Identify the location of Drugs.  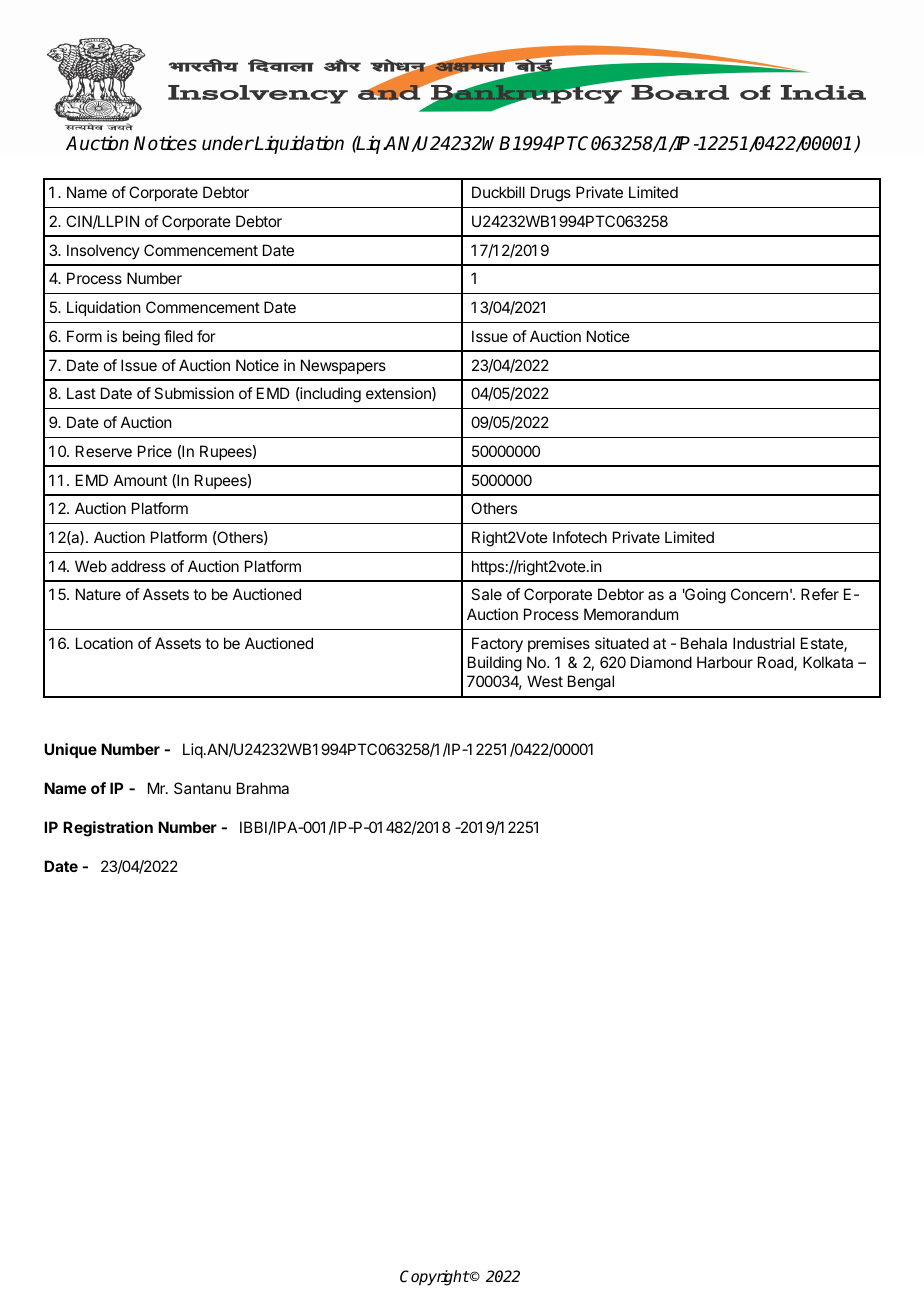
(551, 194).
